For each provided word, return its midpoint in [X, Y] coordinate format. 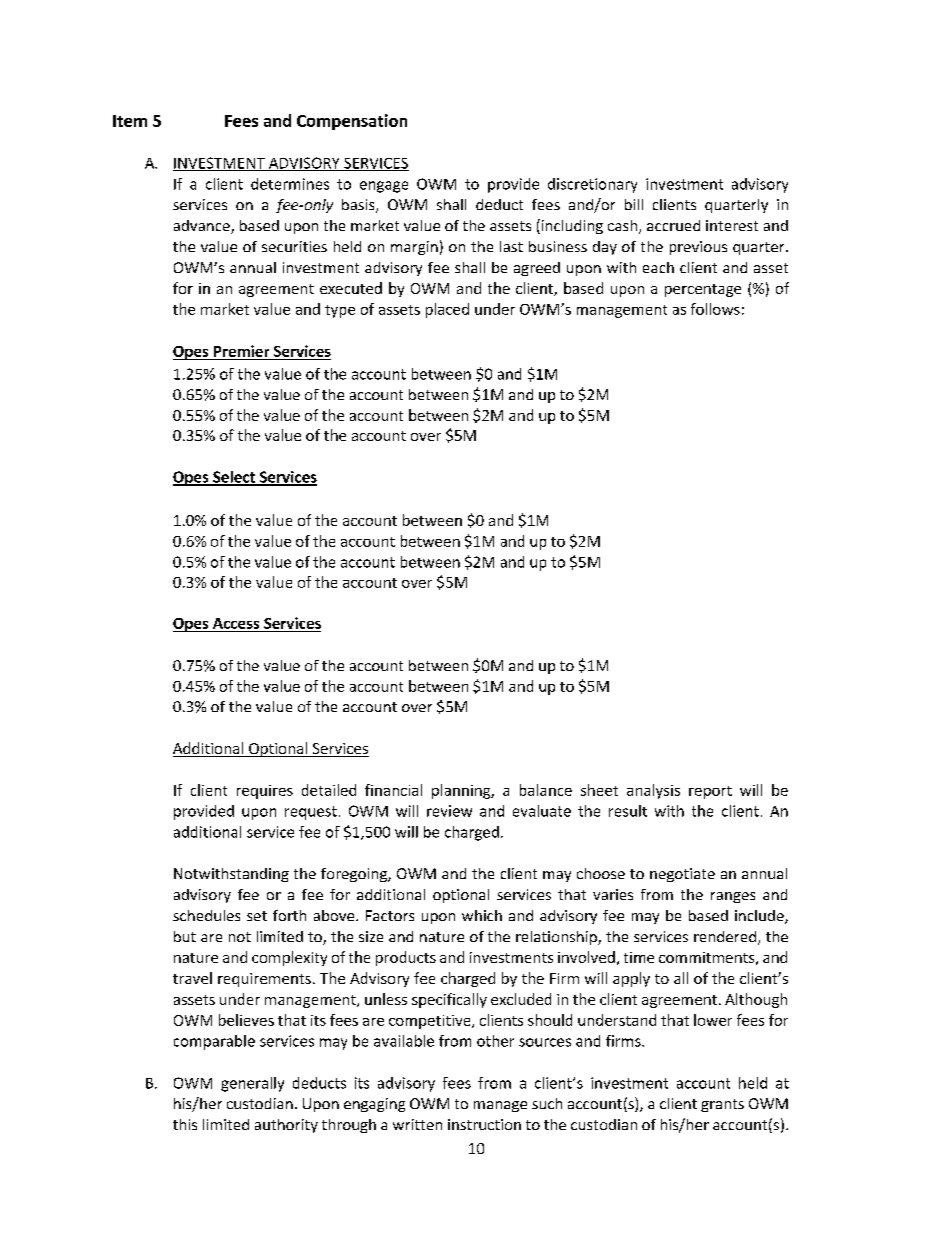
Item [130, 121]
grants [722, 1105]
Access [236, 623]
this [185, 1124]
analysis [653, 791]
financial [393, 790]
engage [384, 187]
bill [634, 204]
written [417, 1124]
